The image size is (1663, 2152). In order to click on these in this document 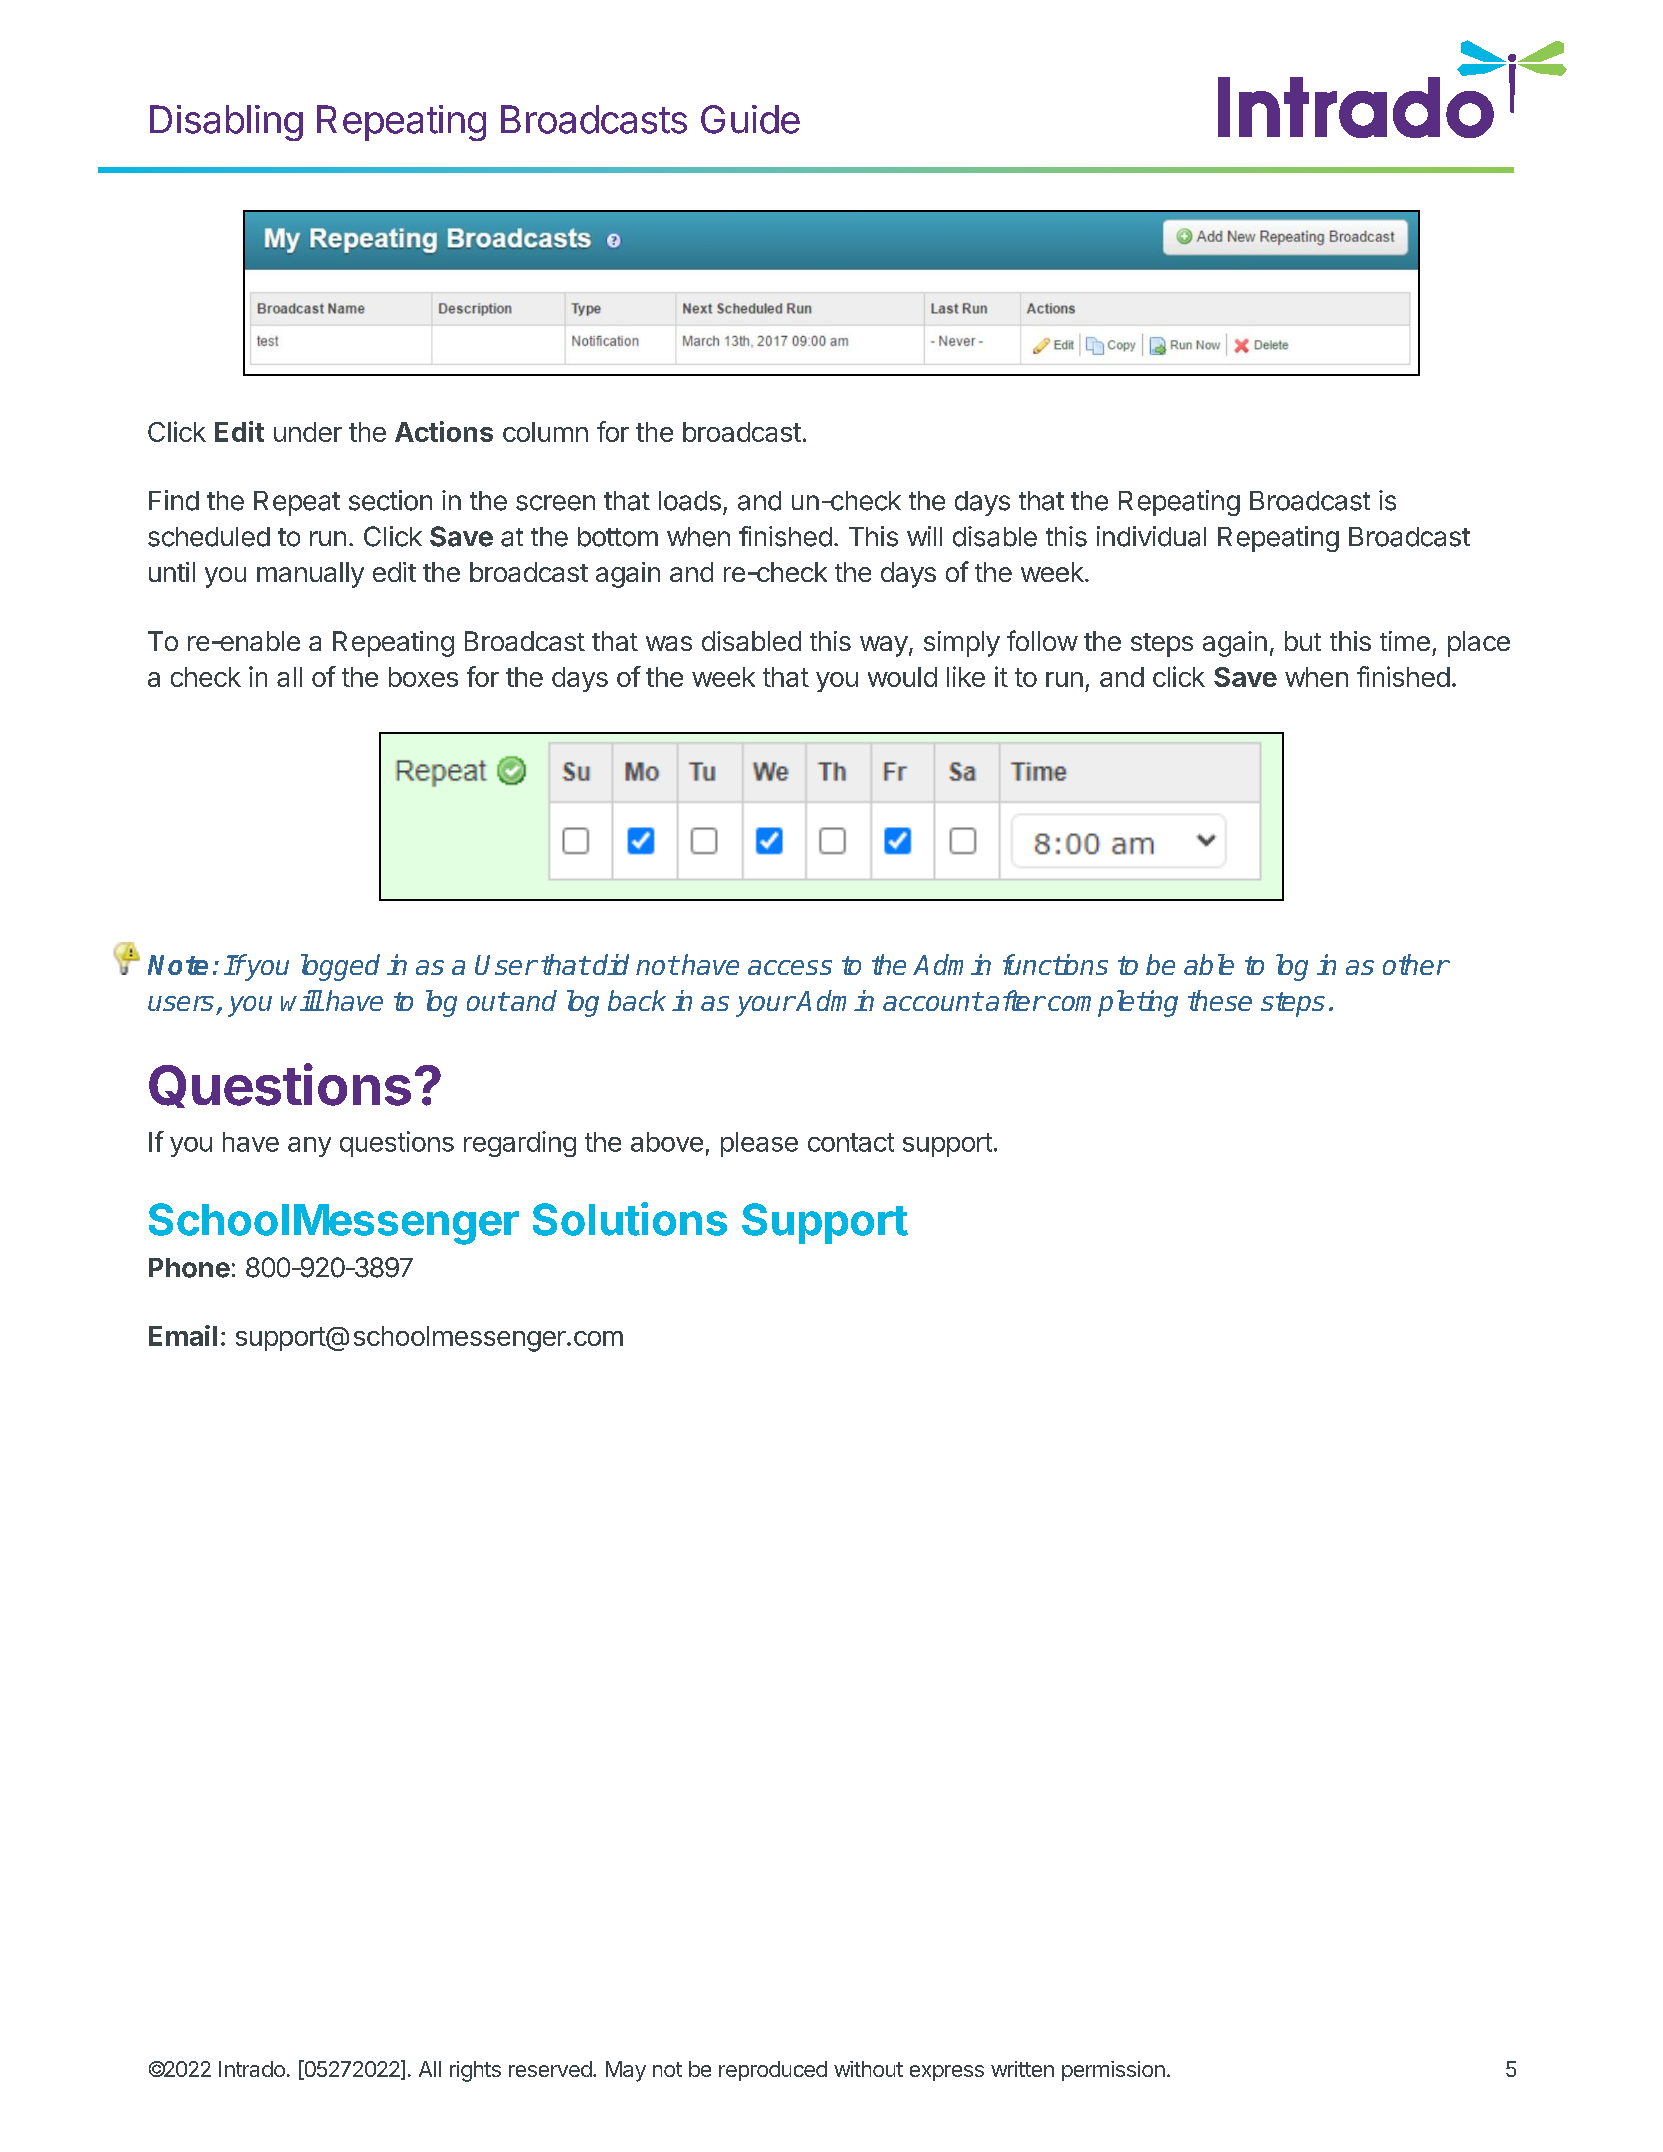, I will do `click(1220, 1000)`.
